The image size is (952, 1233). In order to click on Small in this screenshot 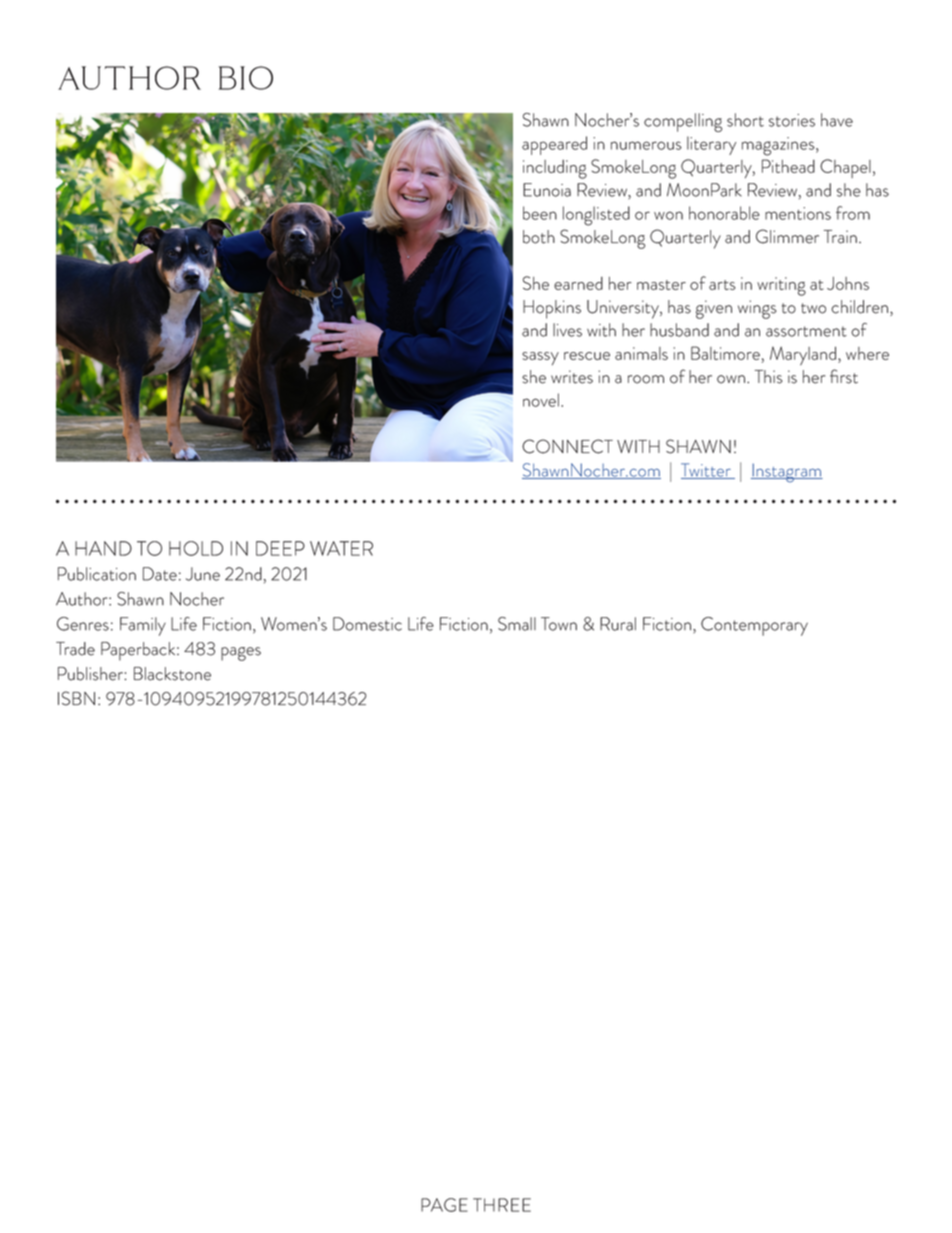, I will do `click(517, 624)`.
